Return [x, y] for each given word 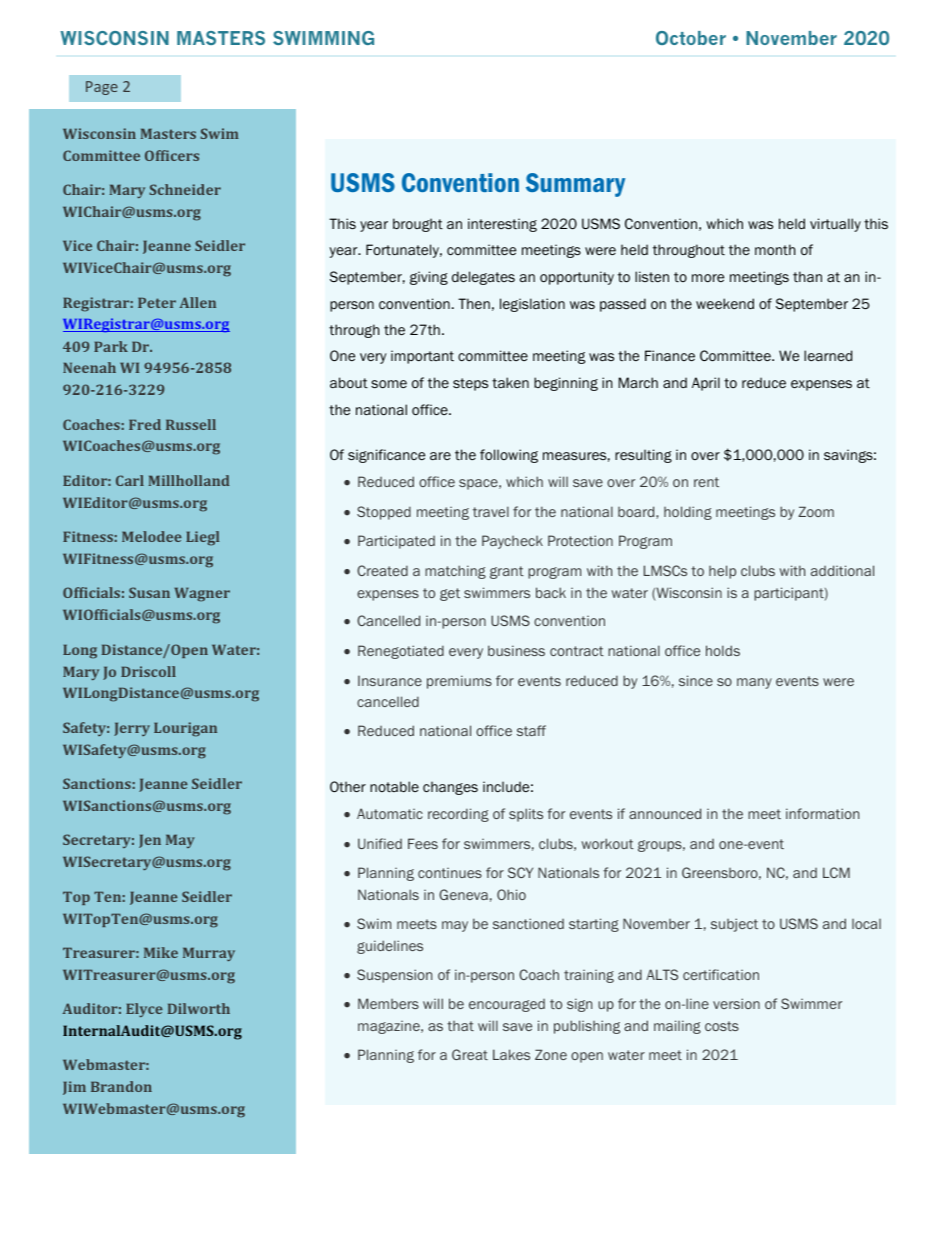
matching [455, 572]
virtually [835, 225]
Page [102, 88]
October [691, 38]
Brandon [121, 1086]
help [722, 572]
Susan [149, 592]
